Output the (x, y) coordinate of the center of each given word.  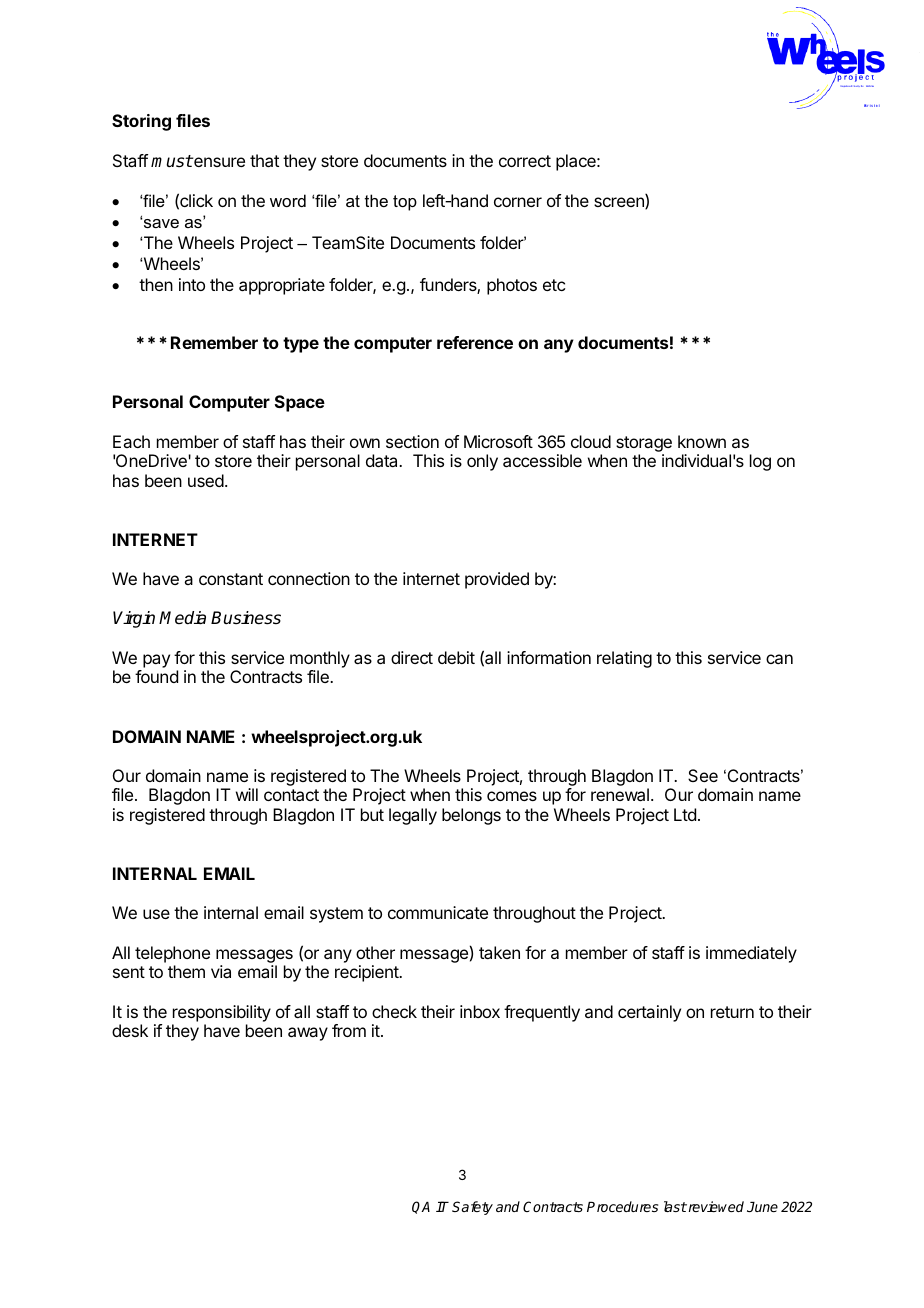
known (702, 441)
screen (620, 203)
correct (525, 161)
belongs (471, 816)
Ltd (685, 814)
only (482, 462)
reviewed (715, 1206)
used (206, 480)
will (247, 794)
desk (130, 1030)
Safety (472, 1208)
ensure (218, 162)
